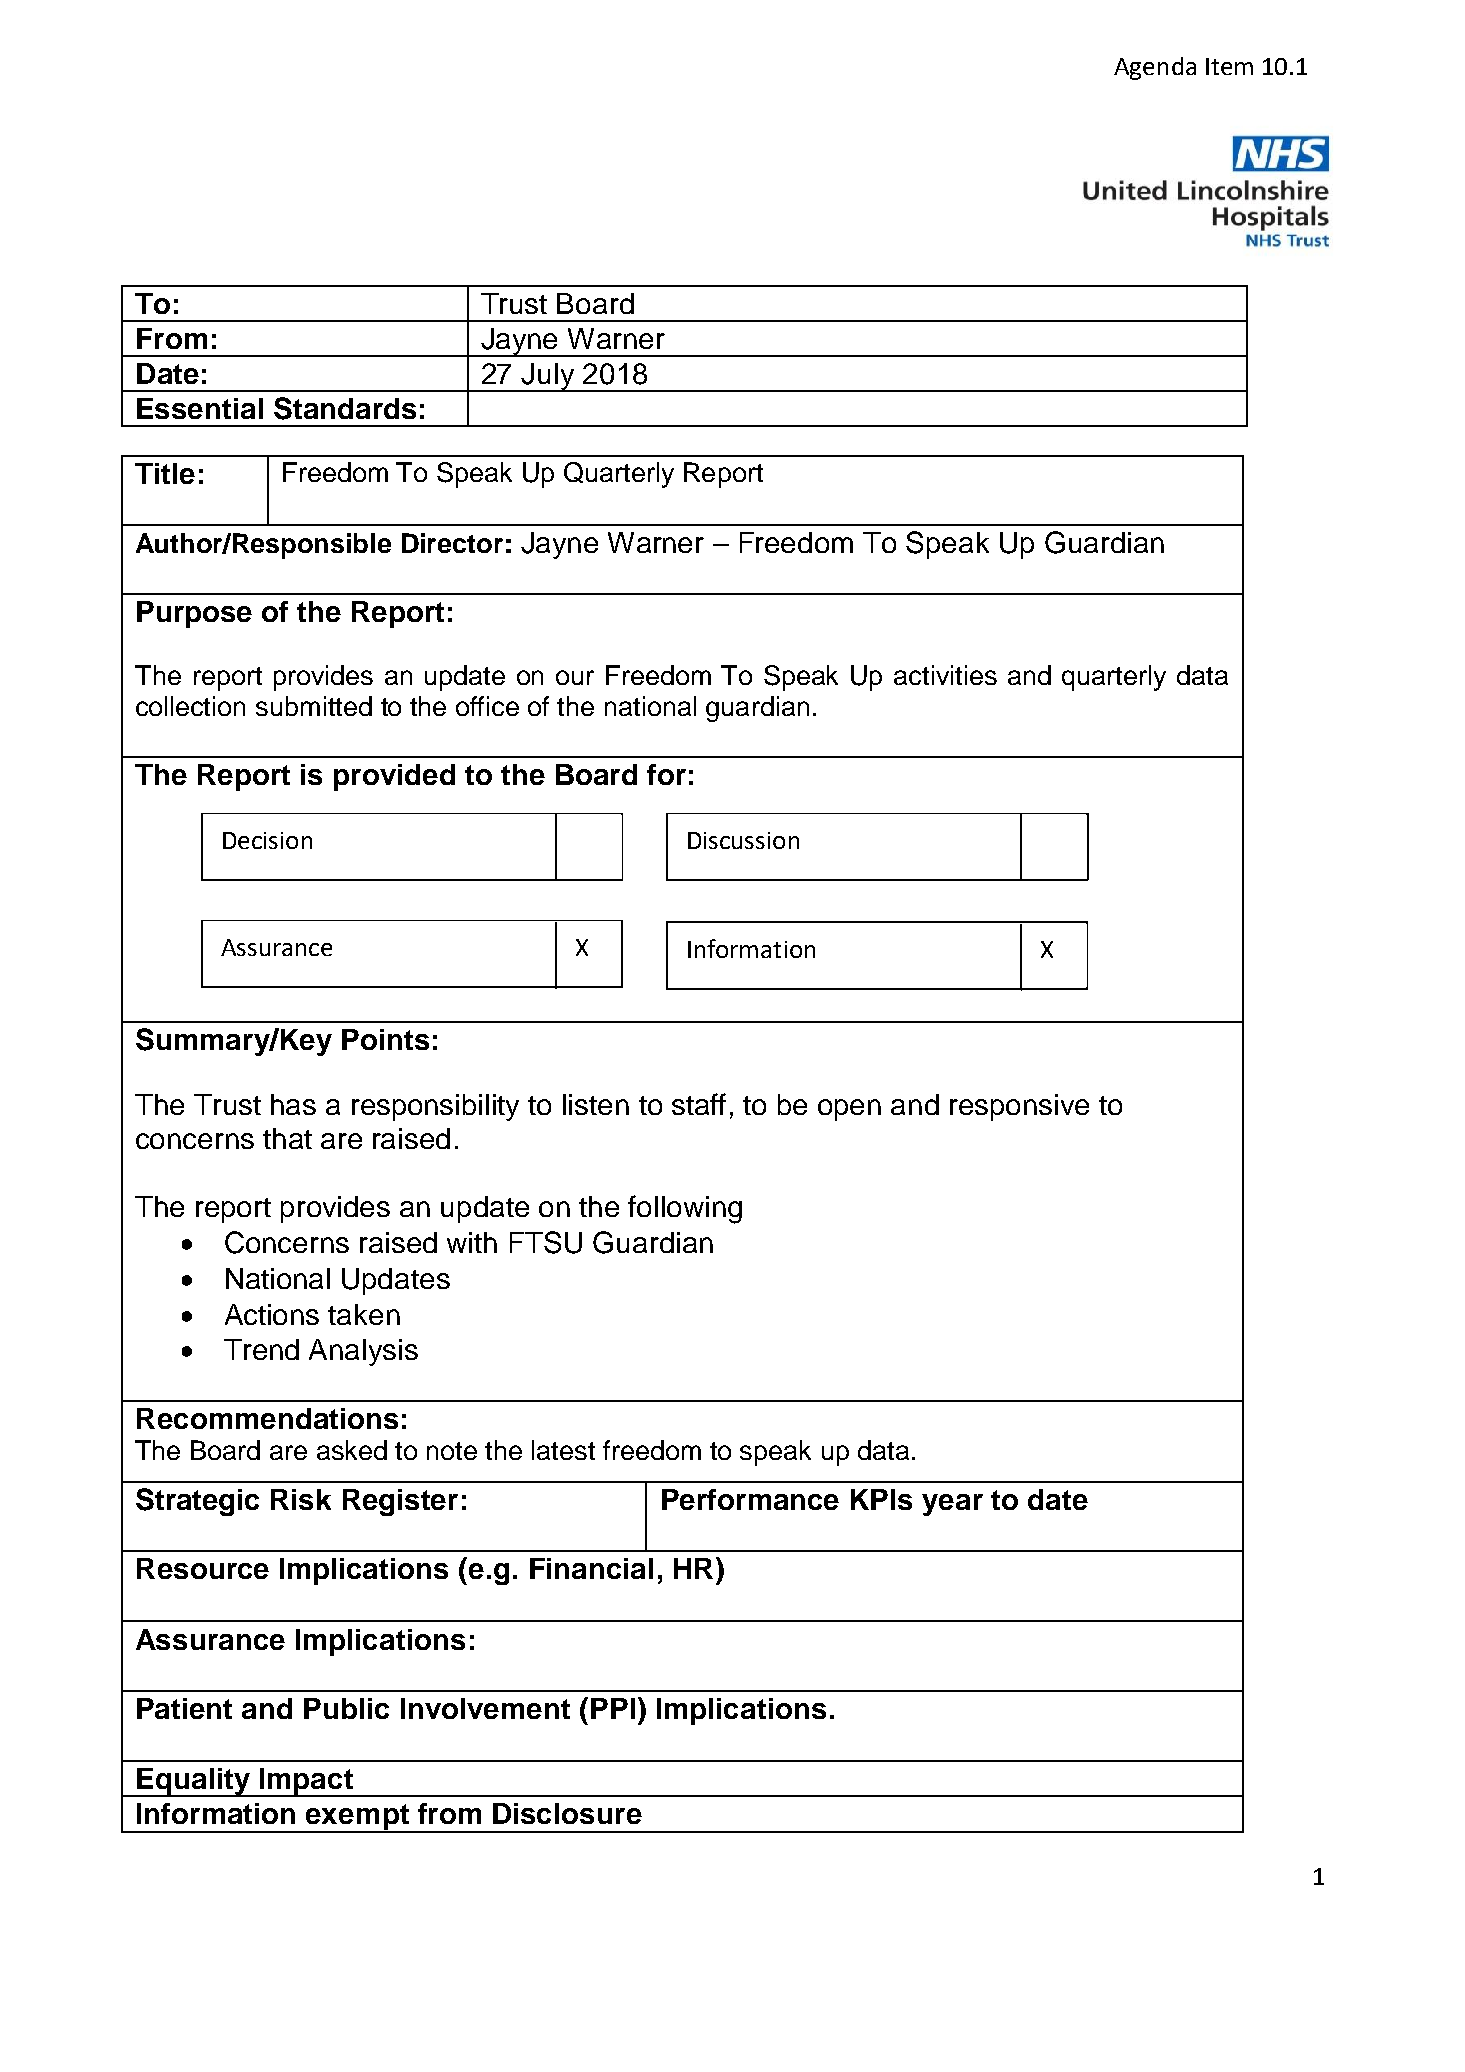 The height and width of the screenshot is (2072, 1465). Describe the element at coordinates (306, 1782) in the screenshot. I see `Impact` at that location.
